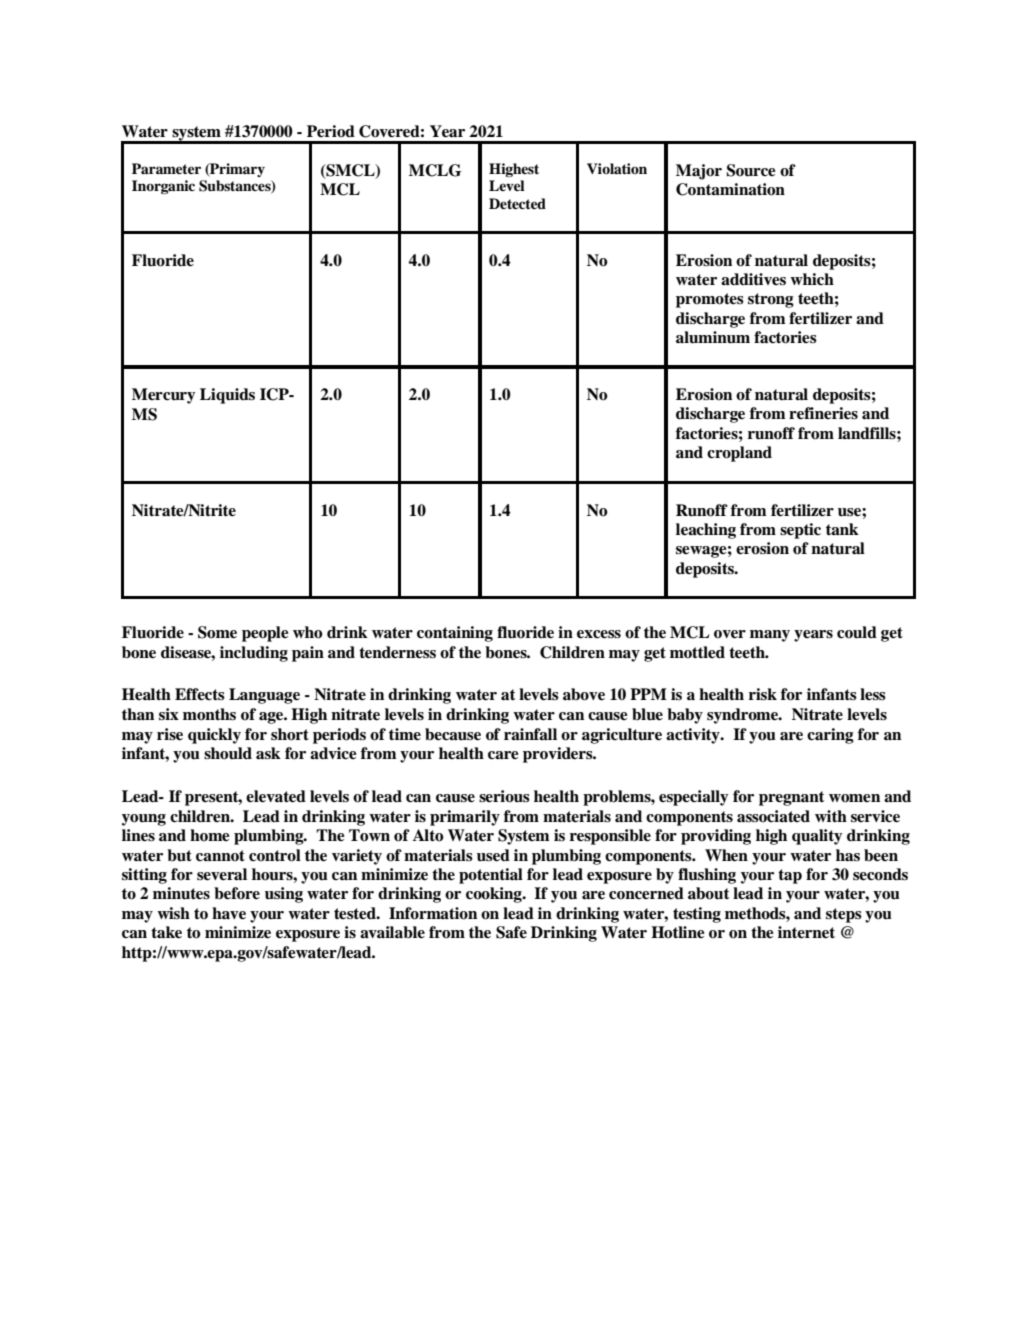 This page has height=1338, width=1034. Describe the element at coordinates (517, 203) in the page. I see `Detected` at that location.
